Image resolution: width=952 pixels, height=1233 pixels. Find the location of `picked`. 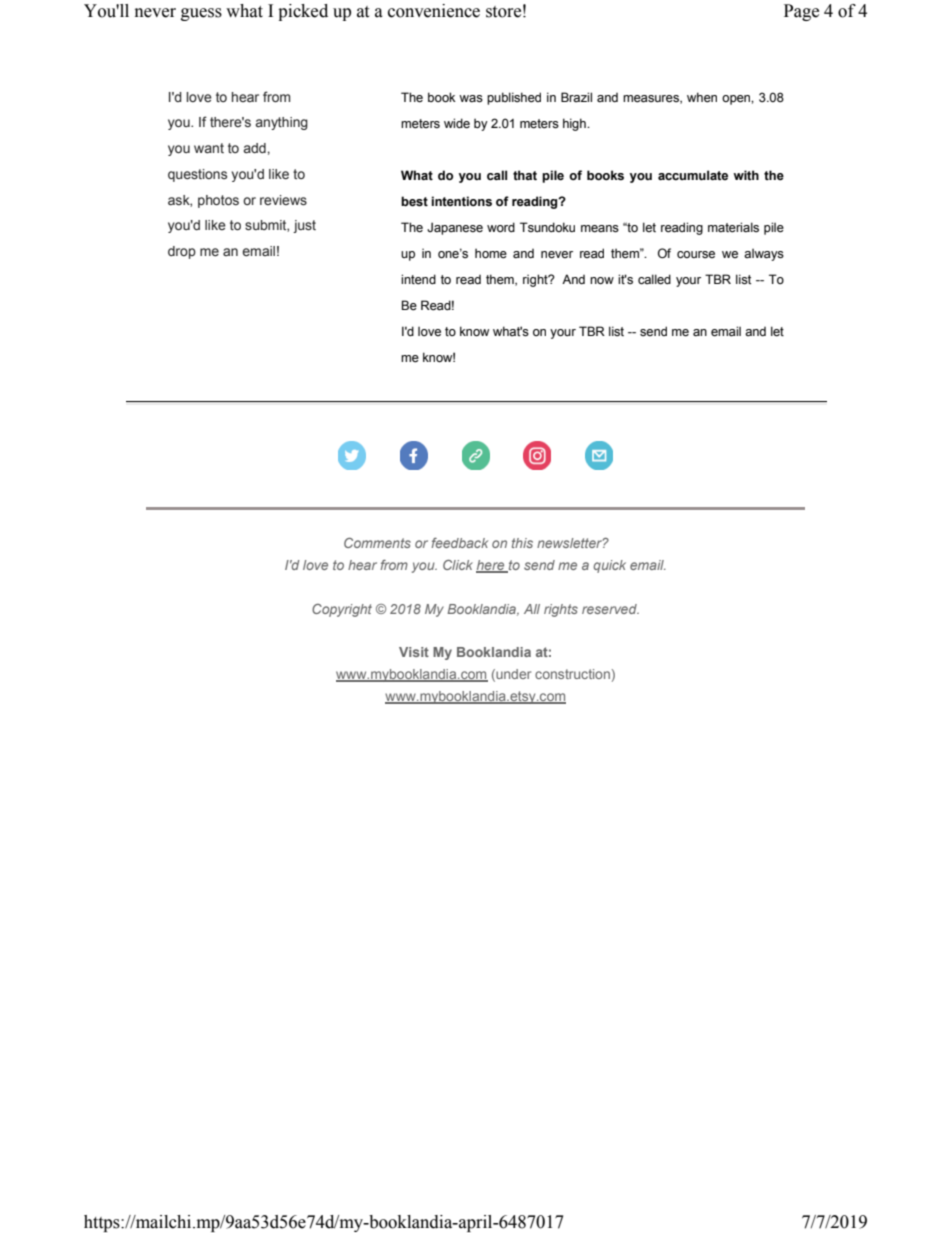

picked is located at coordinates (303, 12).
